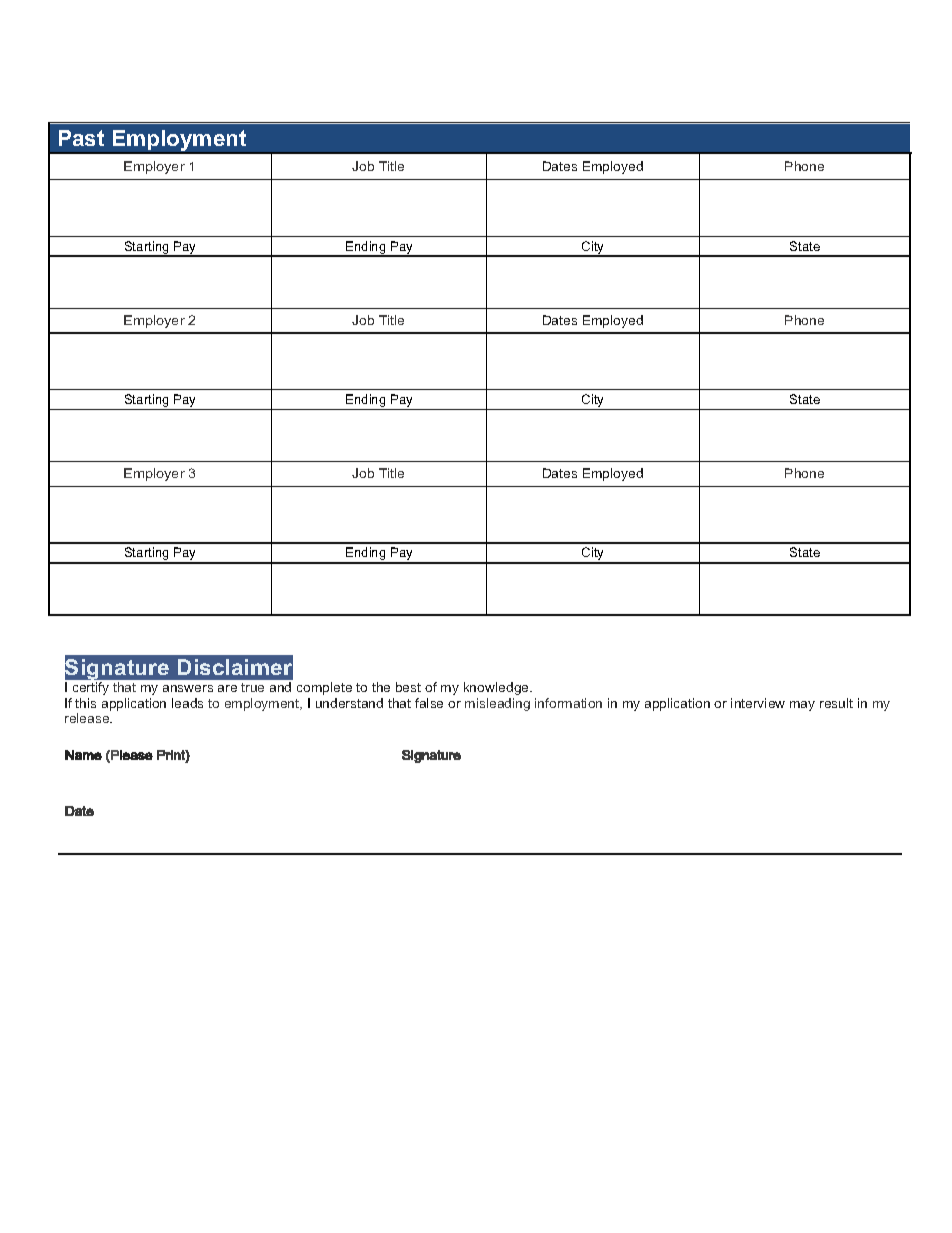  Describe the element at coordinates (81, 138) in the screenshot. I see `Past` at that location.
